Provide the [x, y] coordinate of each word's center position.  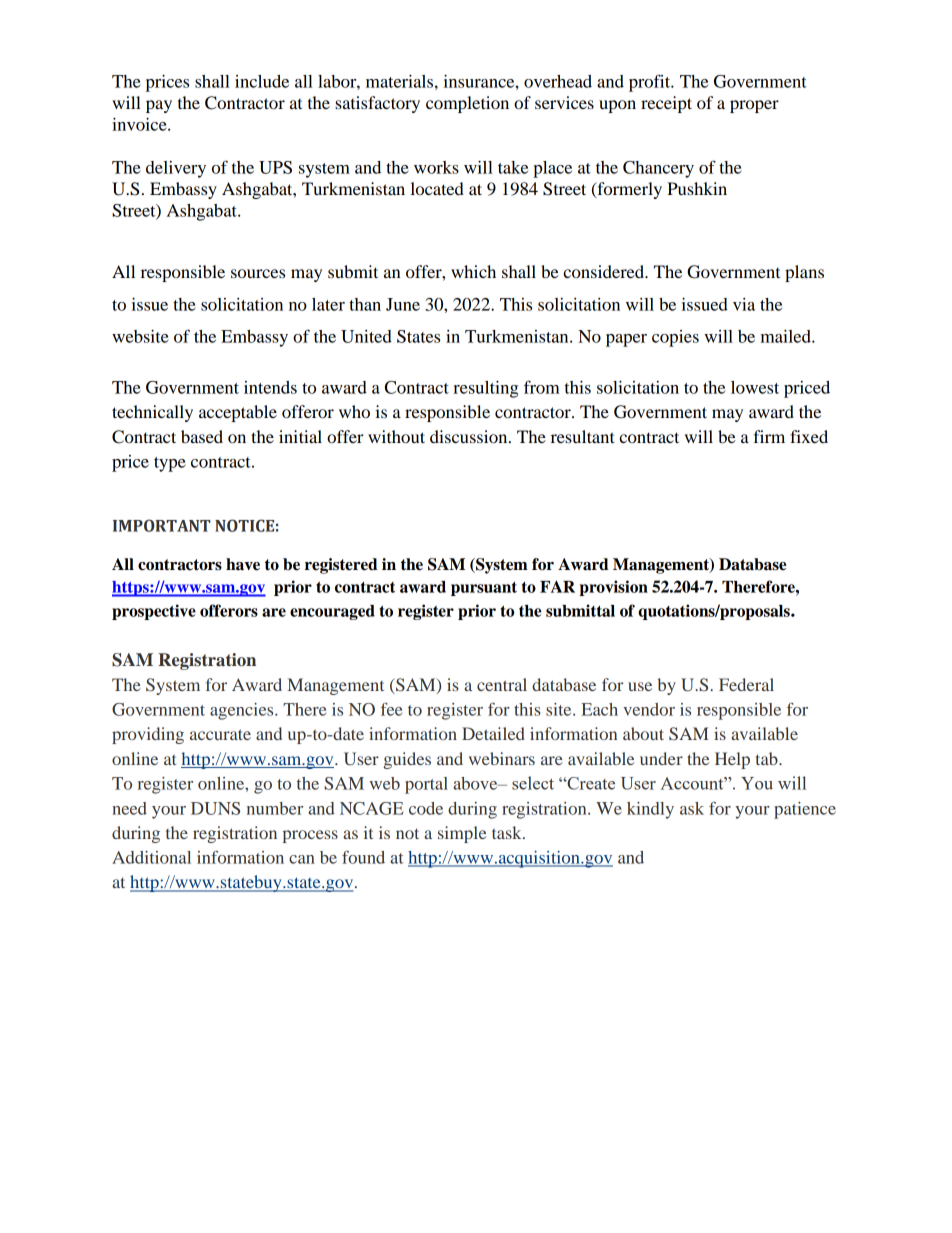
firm [769, 436]
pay [159, 106]
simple [462, 834]
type [170, 464]
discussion [470, 436]
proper [754, 106]
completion [467, 104]
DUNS [215, 808]
